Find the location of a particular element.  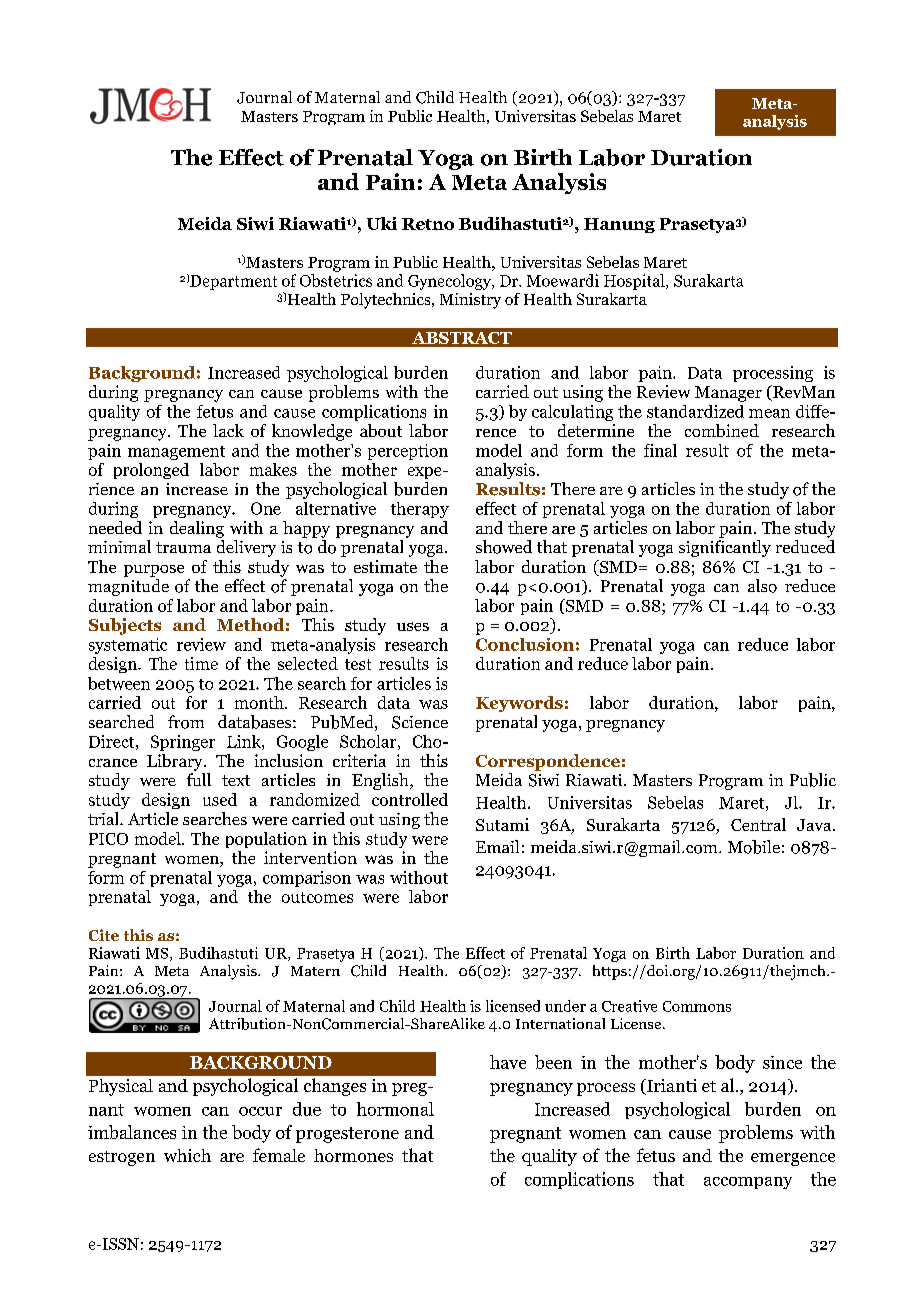

also is located at coordinates (762, 586).
